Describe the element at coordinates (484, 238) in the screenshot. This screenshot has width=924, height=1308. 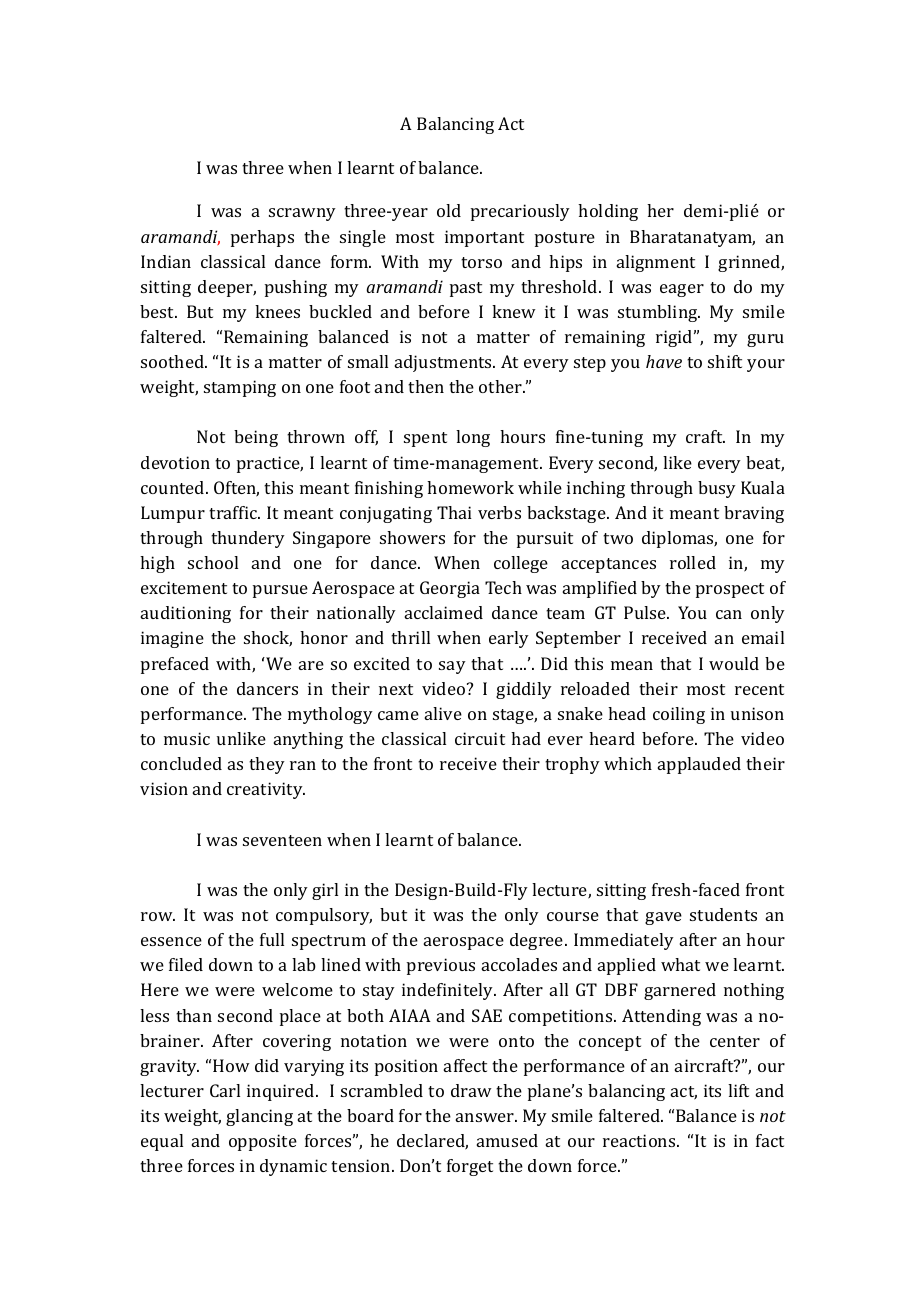
I see `important` at that location.
